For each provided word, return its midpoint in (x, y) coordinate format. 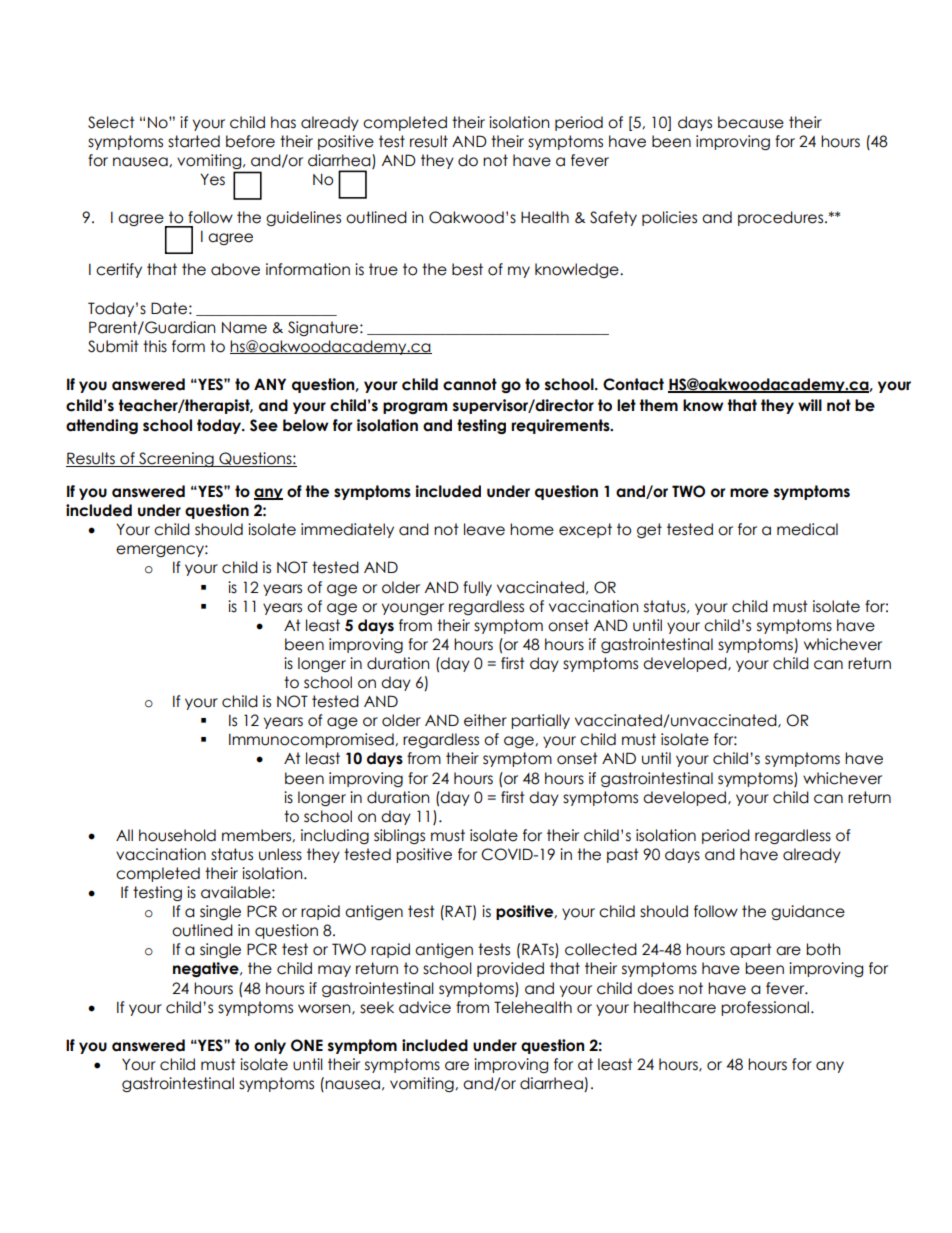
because (751, 122)
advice (425, 1007)
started (194, 141)
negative (207, 969)
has (283, 122)
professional (765, 1008)
